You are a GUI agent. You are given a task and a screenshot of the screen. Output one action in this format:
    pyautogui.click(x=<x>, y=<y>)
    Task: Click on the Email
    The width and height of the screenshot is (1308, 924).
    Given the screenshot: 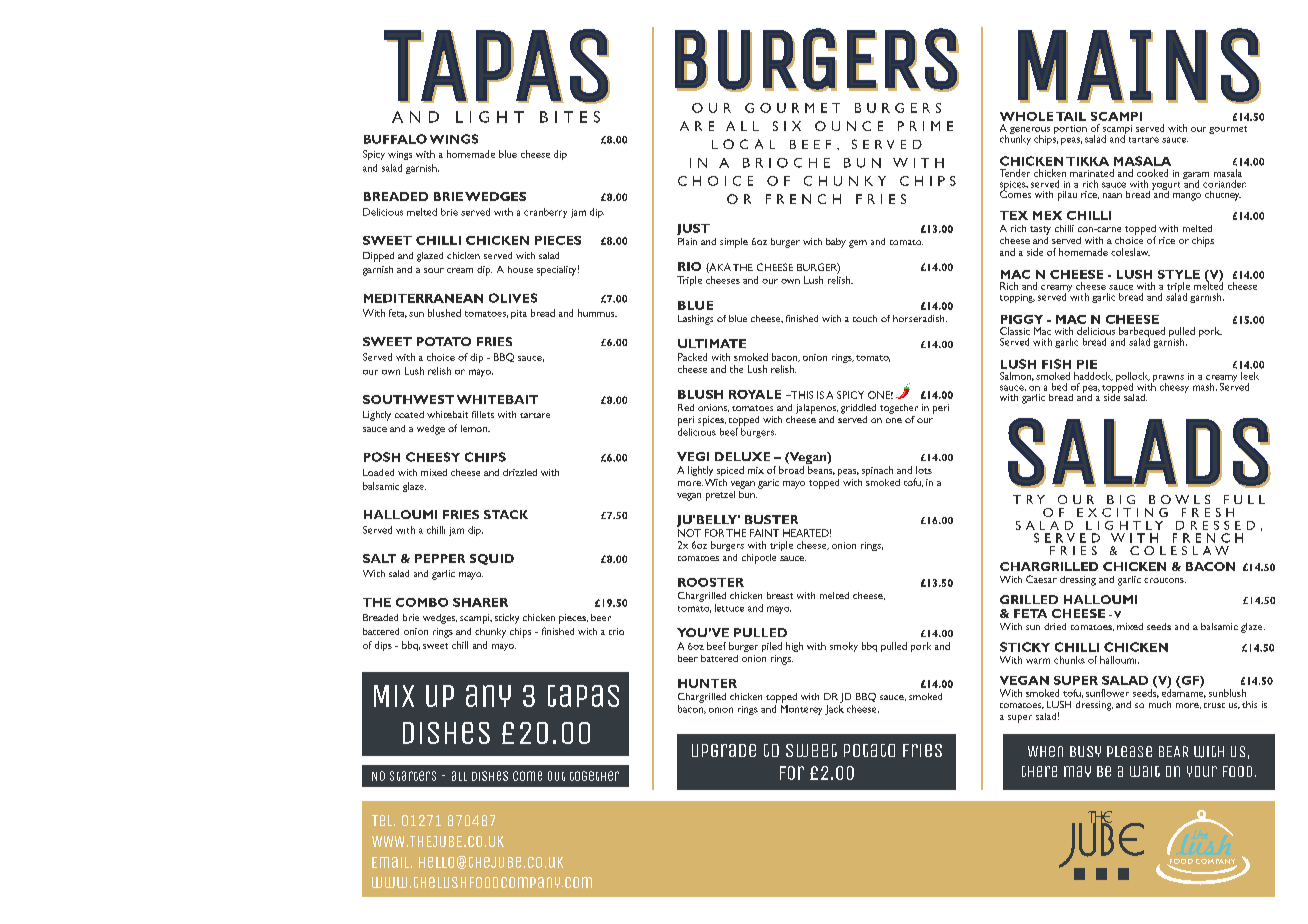 What is the action you would take?
    pyautogui.click(x=392, y=862)
